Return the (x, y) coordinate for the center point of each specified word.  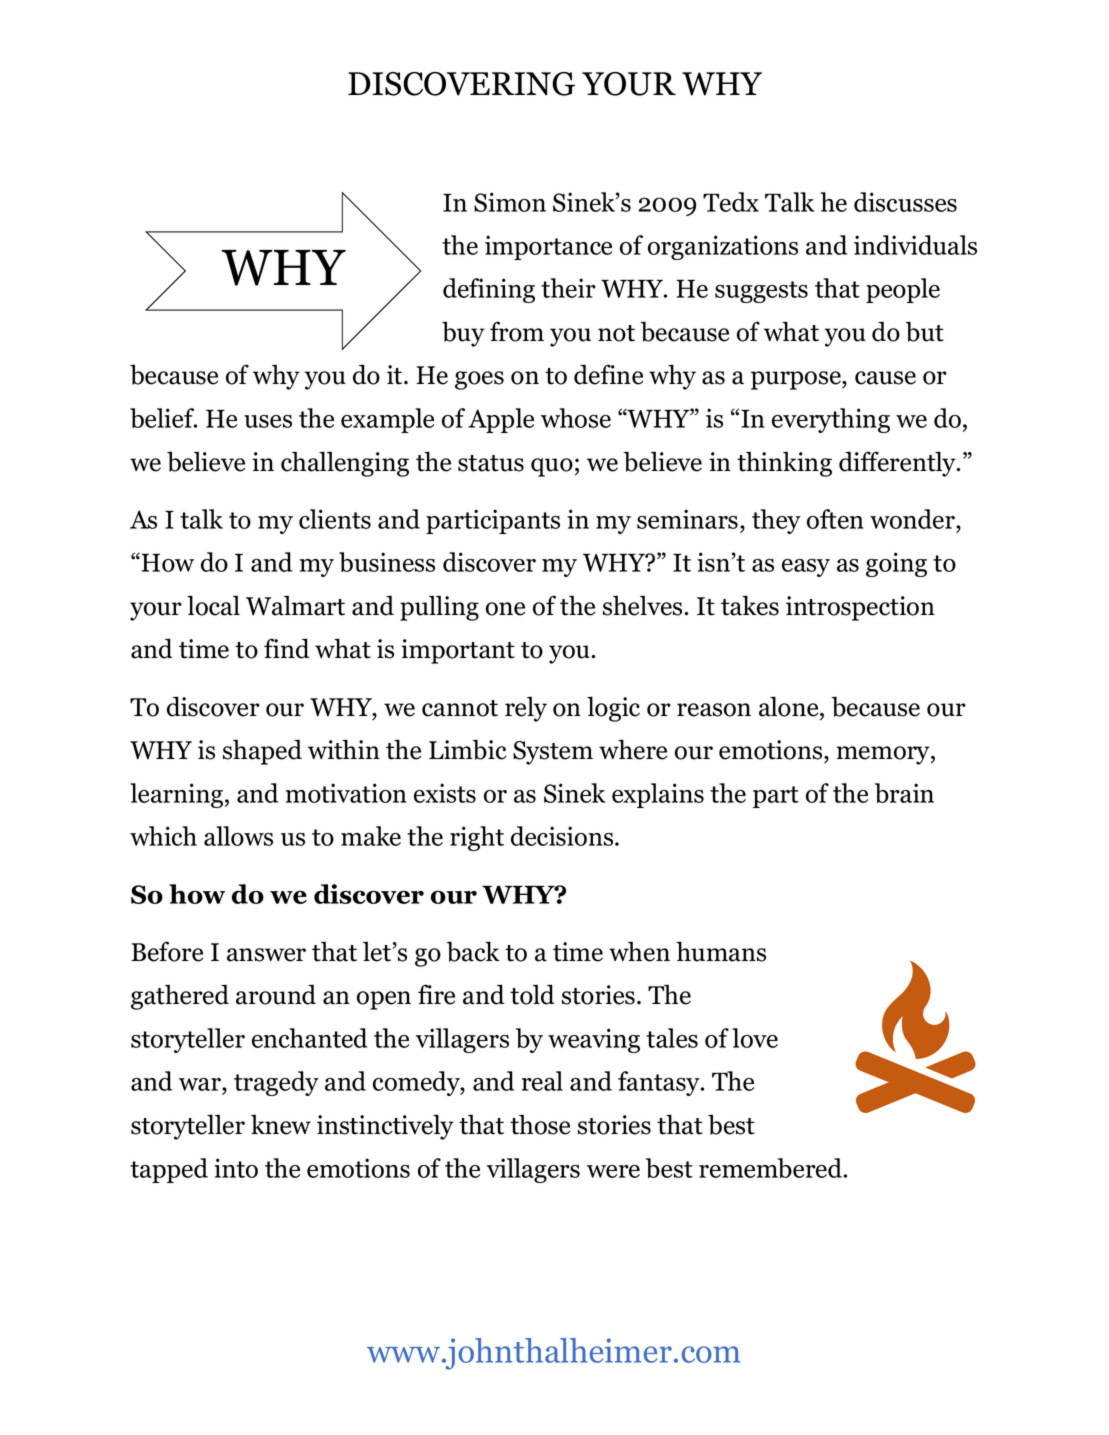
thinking (784, 464)
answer (266, 955)
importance (548, 247)
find (287, 648)
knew (281, 1124)
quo (552, 467)
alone (790, 706)
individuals (915, 245)
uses (268, 421)
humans (721, 951)
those (540, 1124)
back (473, 951)
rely (526, 709)
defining (489, 290)
